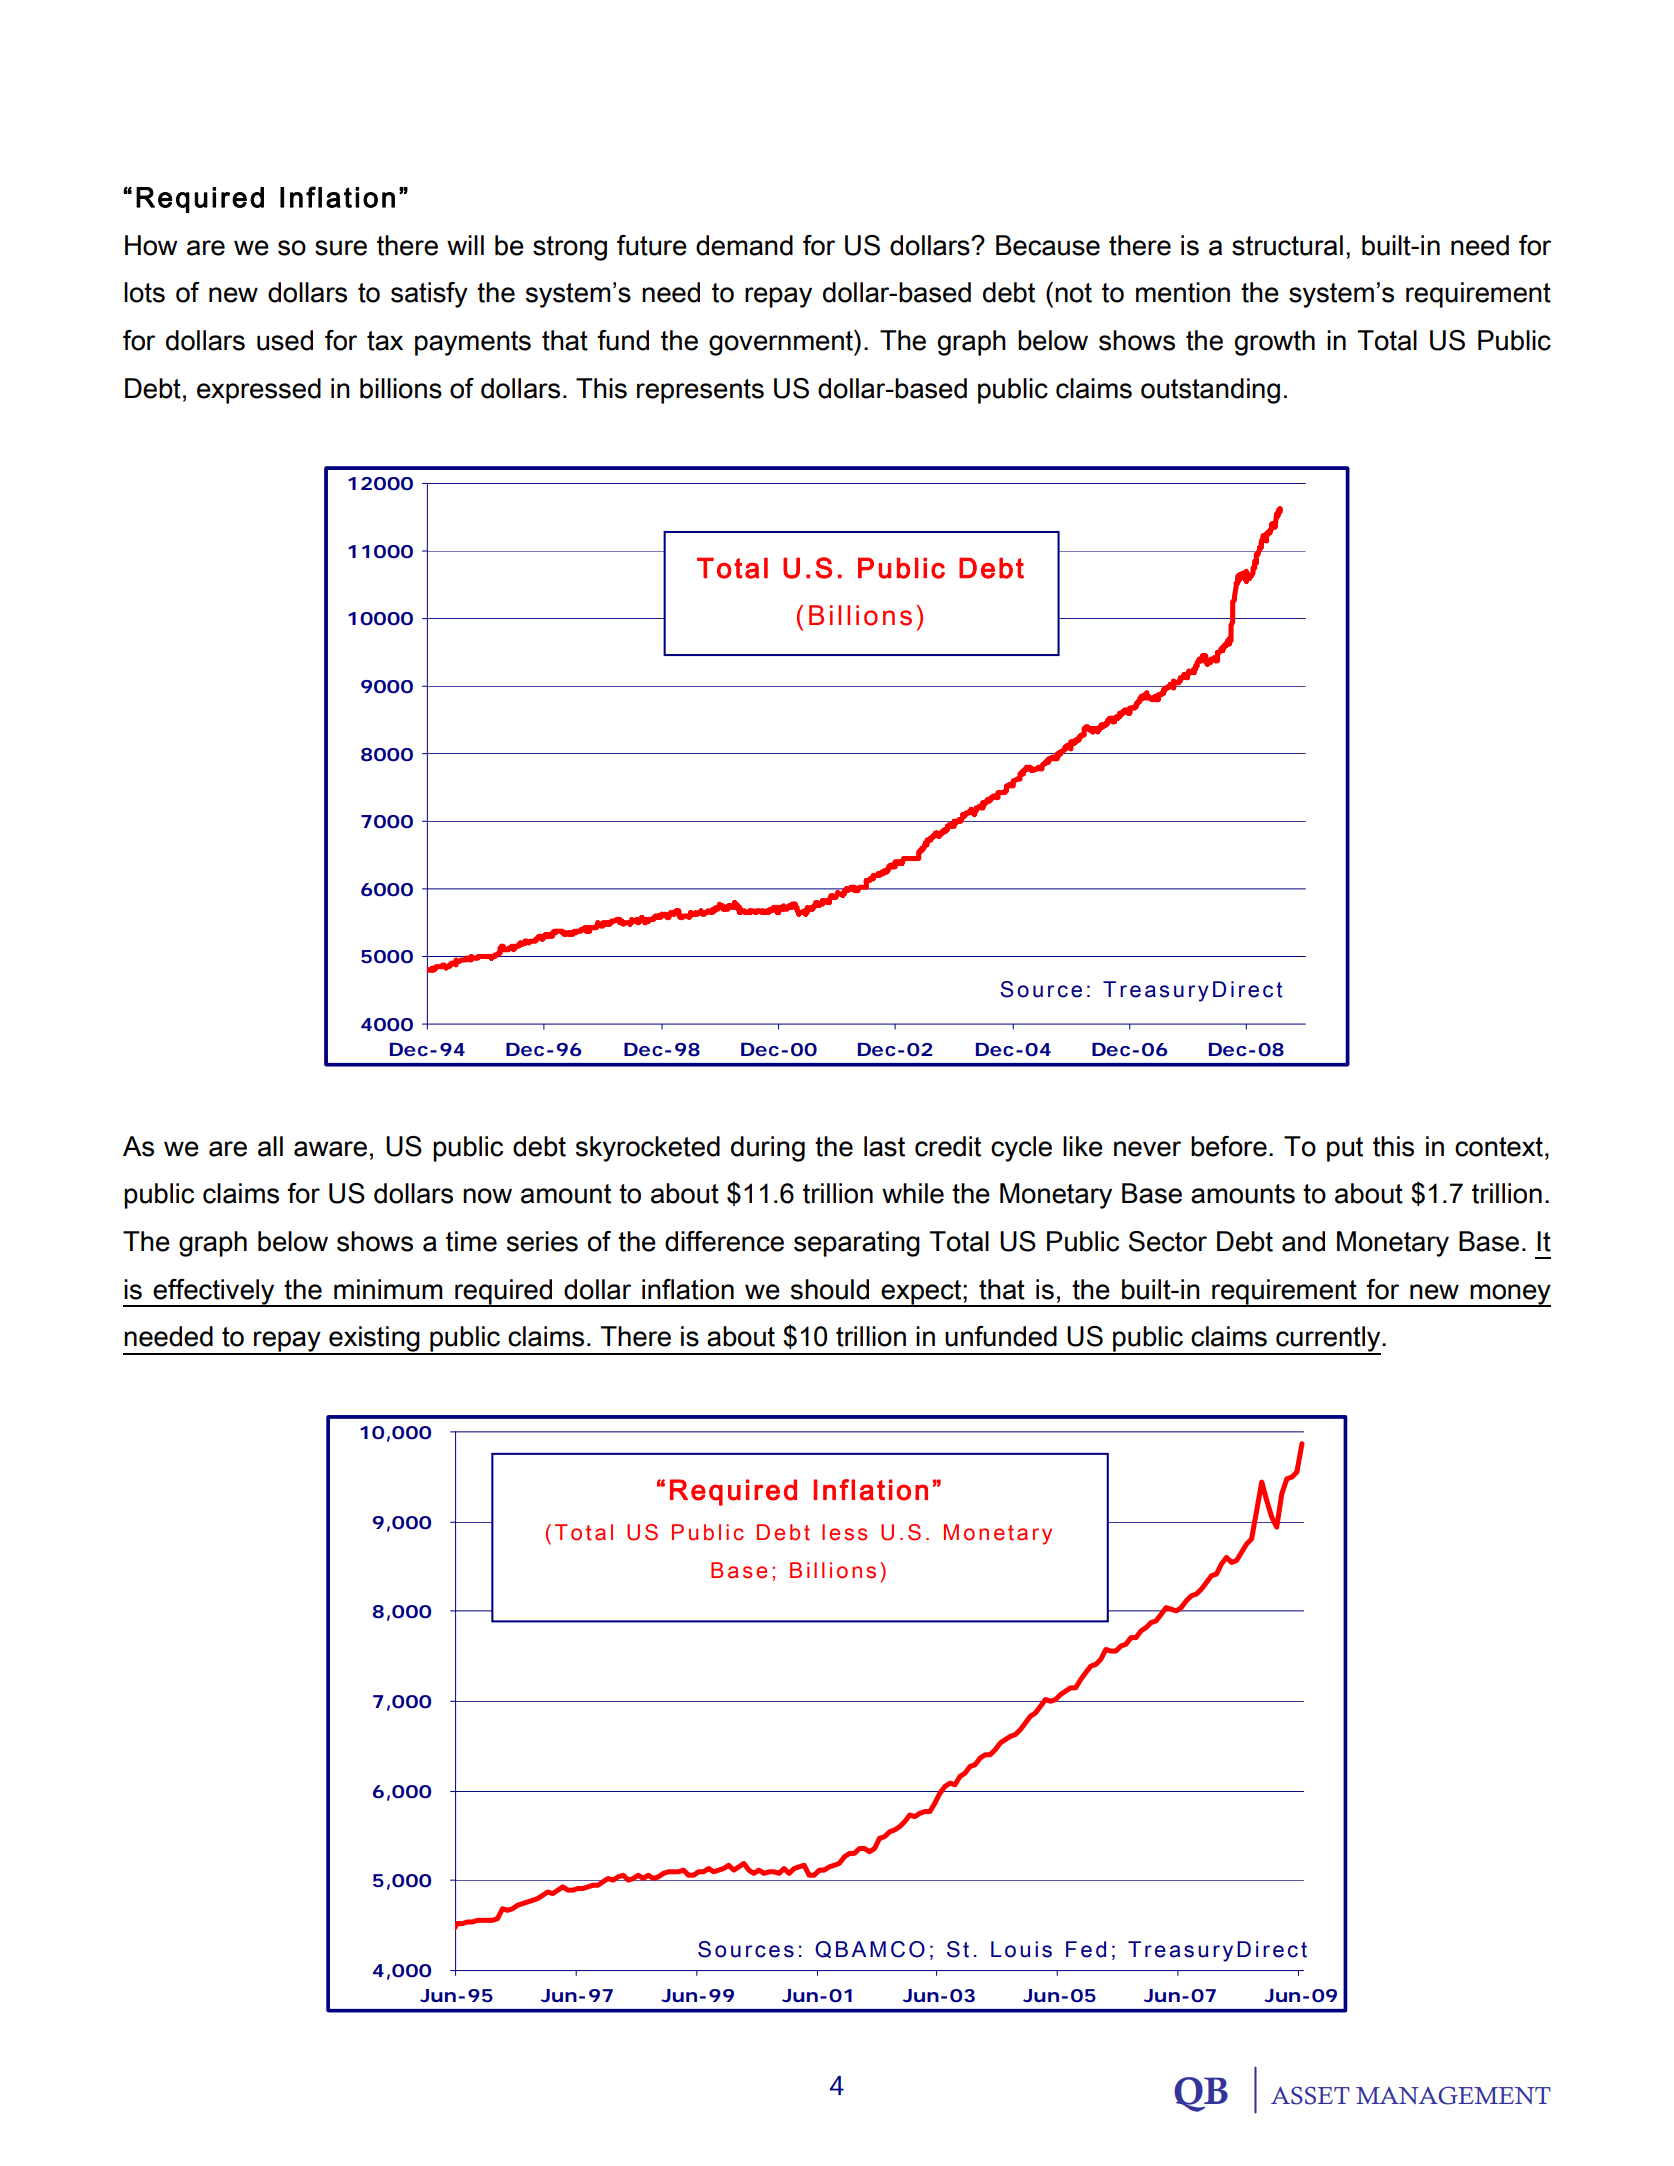 This image has height=2166, width=1674. What do you see at coordinates (1021, 1949) in the image?
I see `Louis` at bounding box center [1021, 1949].
